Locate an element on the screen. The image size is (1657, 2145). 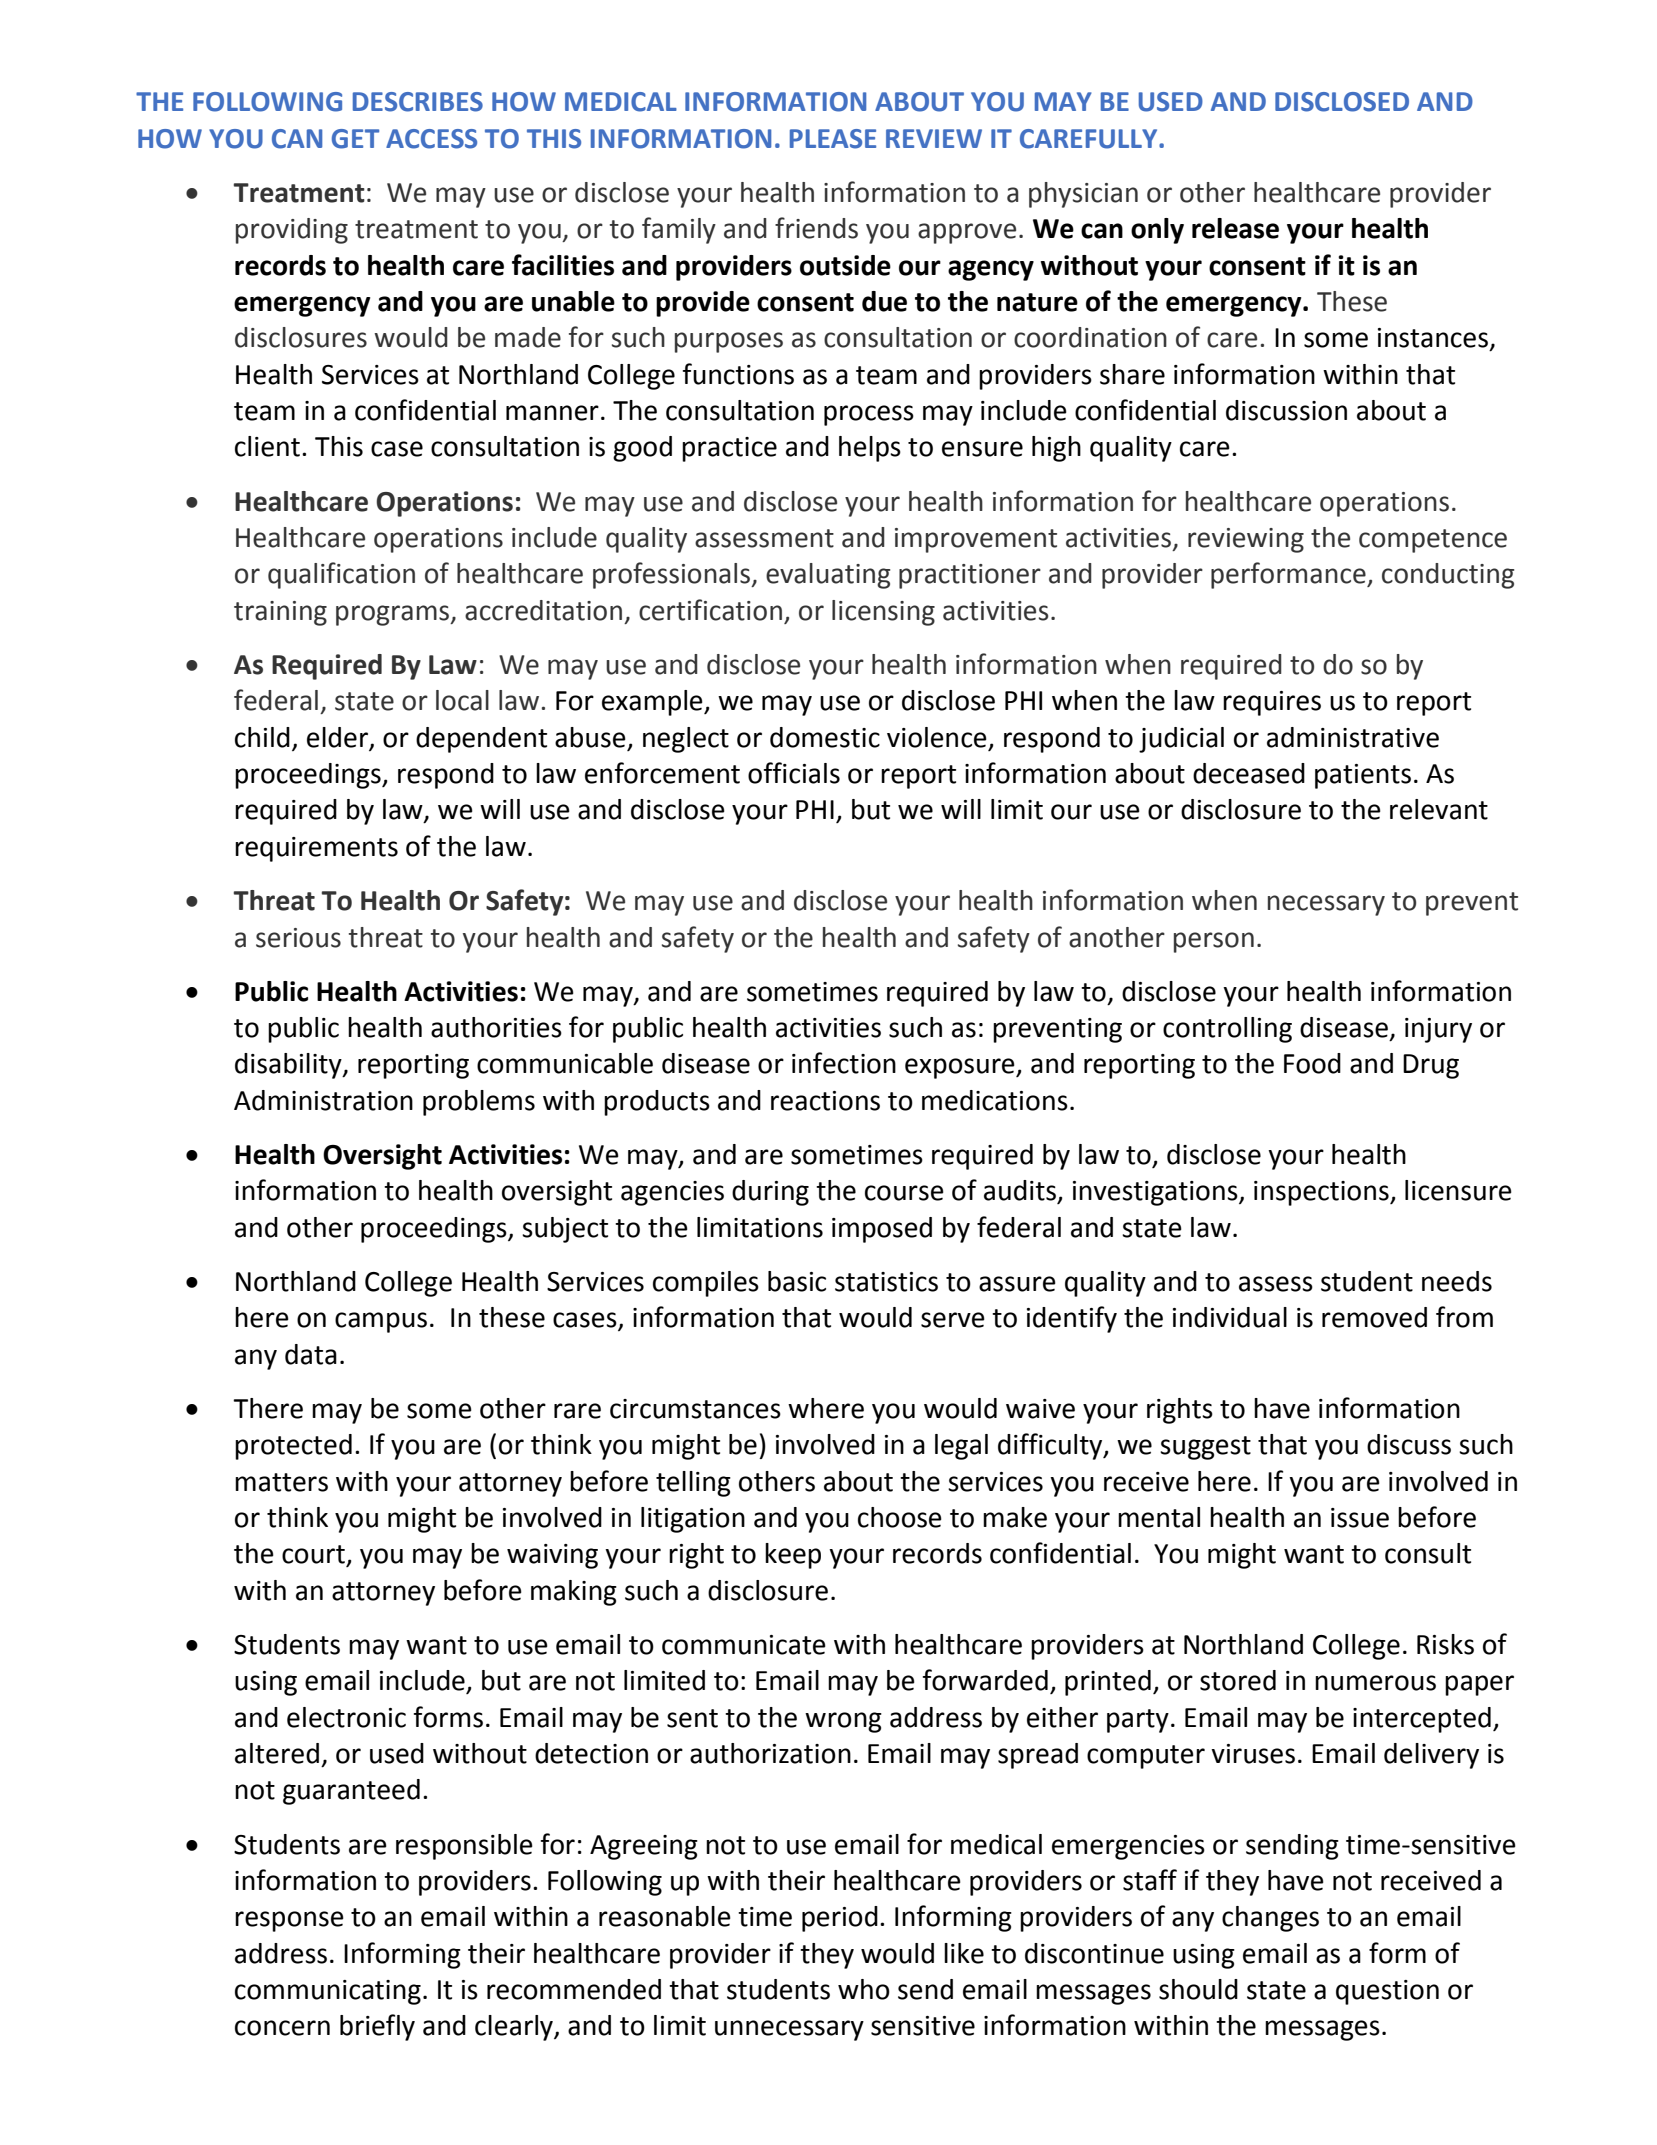
ACCESS is located at coordinates (431, 139).
